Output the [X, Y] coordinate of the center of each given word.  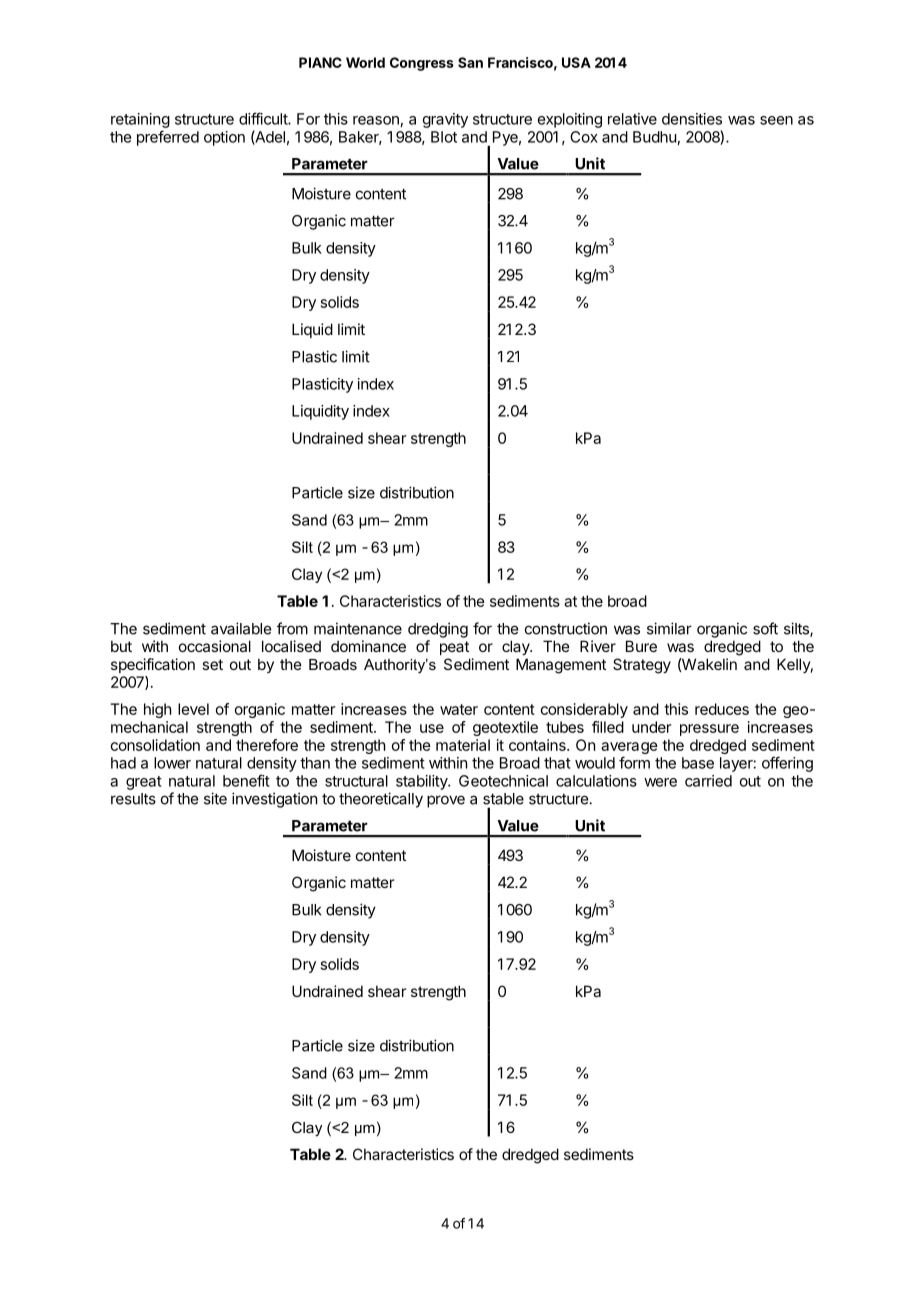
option [224, 138]
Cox [584, 137]
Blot [444, 137]
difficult [264, 118]
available [241, 628]
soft [765, 628]
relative [632, 119]
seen [776, 120]
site [215, 798]
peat [454, 648]
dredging [438, 630]
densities [692, 119]
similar [669, 628]
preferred [168, 138]
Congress [422, 64]
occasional [215, 646]
